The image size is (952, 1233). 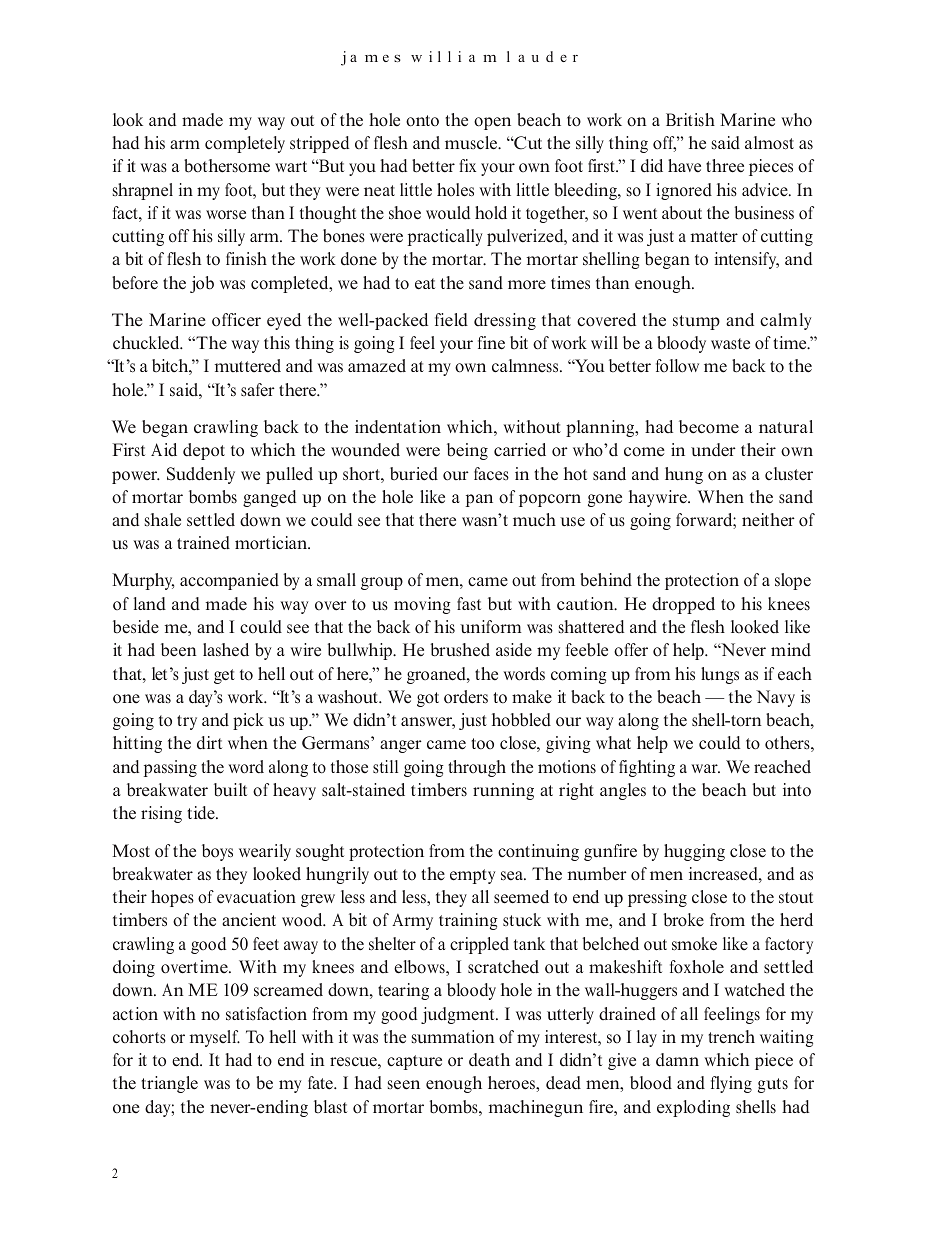 What do you see at coordinates (725, 166) in the screenshot?
I see `three` at bounding box center [725, 166].
